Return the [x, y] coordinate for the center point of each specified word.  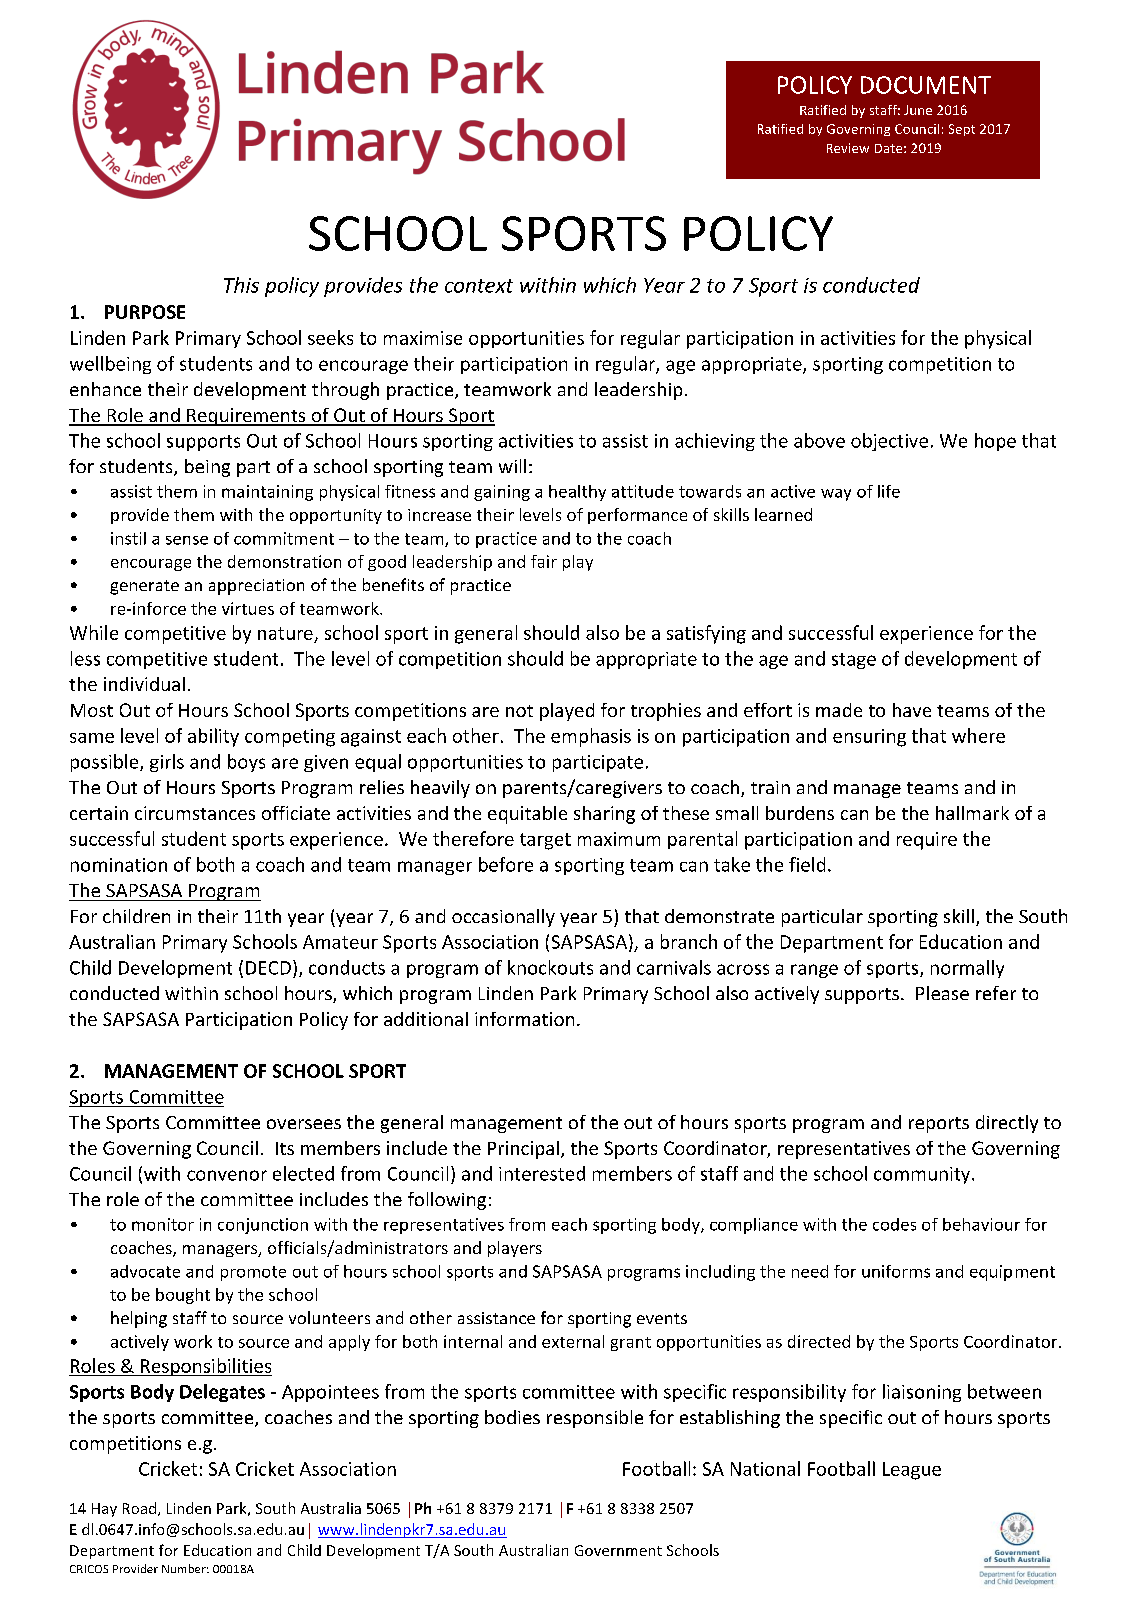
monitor [163, 1224]
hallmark [972, 813]
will [512, 466]
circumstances [195, 813]
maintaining [267, 493]
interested [542, 1173]
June [918, 110]
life [889, 491]
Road [139, 1508]
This [241, 285]
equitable [527, 815]
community [923, 1175]
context [479, 286]
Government [618, 1550]
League [912, 1471]
